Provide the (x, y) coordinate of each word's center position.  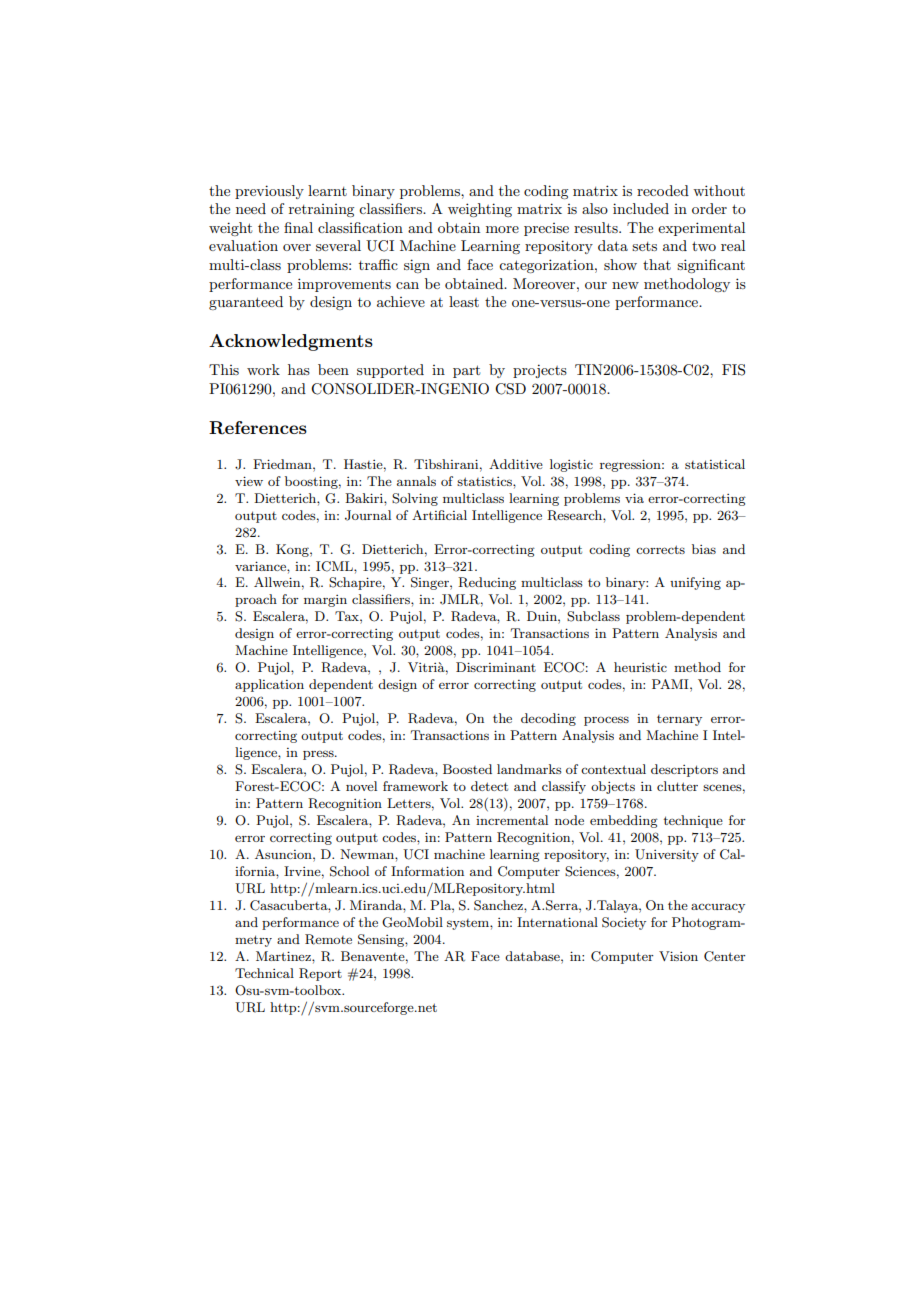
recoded (663, 190)
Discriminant (496, 667)
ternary (679, 720)
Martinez (284, 956)
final (298, 227)
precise (546, 229)
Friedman (283, 464)
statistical (715, 464)
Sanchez (499, 905)
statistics (485, 481)
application (269, 685)
